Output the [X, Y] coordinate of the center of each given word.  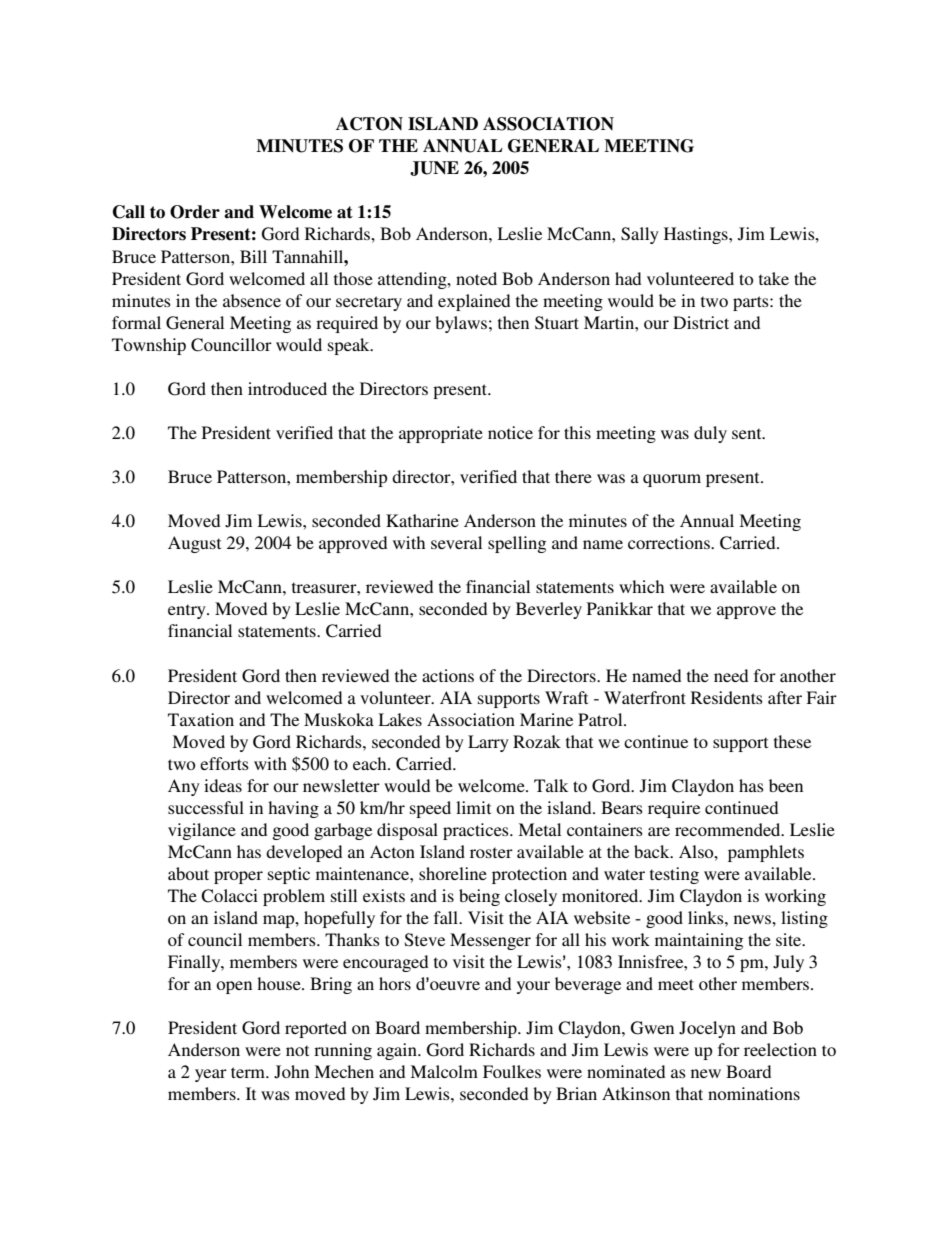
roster [491, 852]
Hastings [697, 235]
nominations [754, 1093]
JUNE [434, 168]
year [211, 1075]
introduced [287, 388]
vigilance [202, 831]
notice [510, 432]
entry [188, 611]
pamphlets [766, 853]
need [731, 675]
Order [195, 212]
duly [710, 434]
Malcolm [444, 1071]
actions [448, 675]
